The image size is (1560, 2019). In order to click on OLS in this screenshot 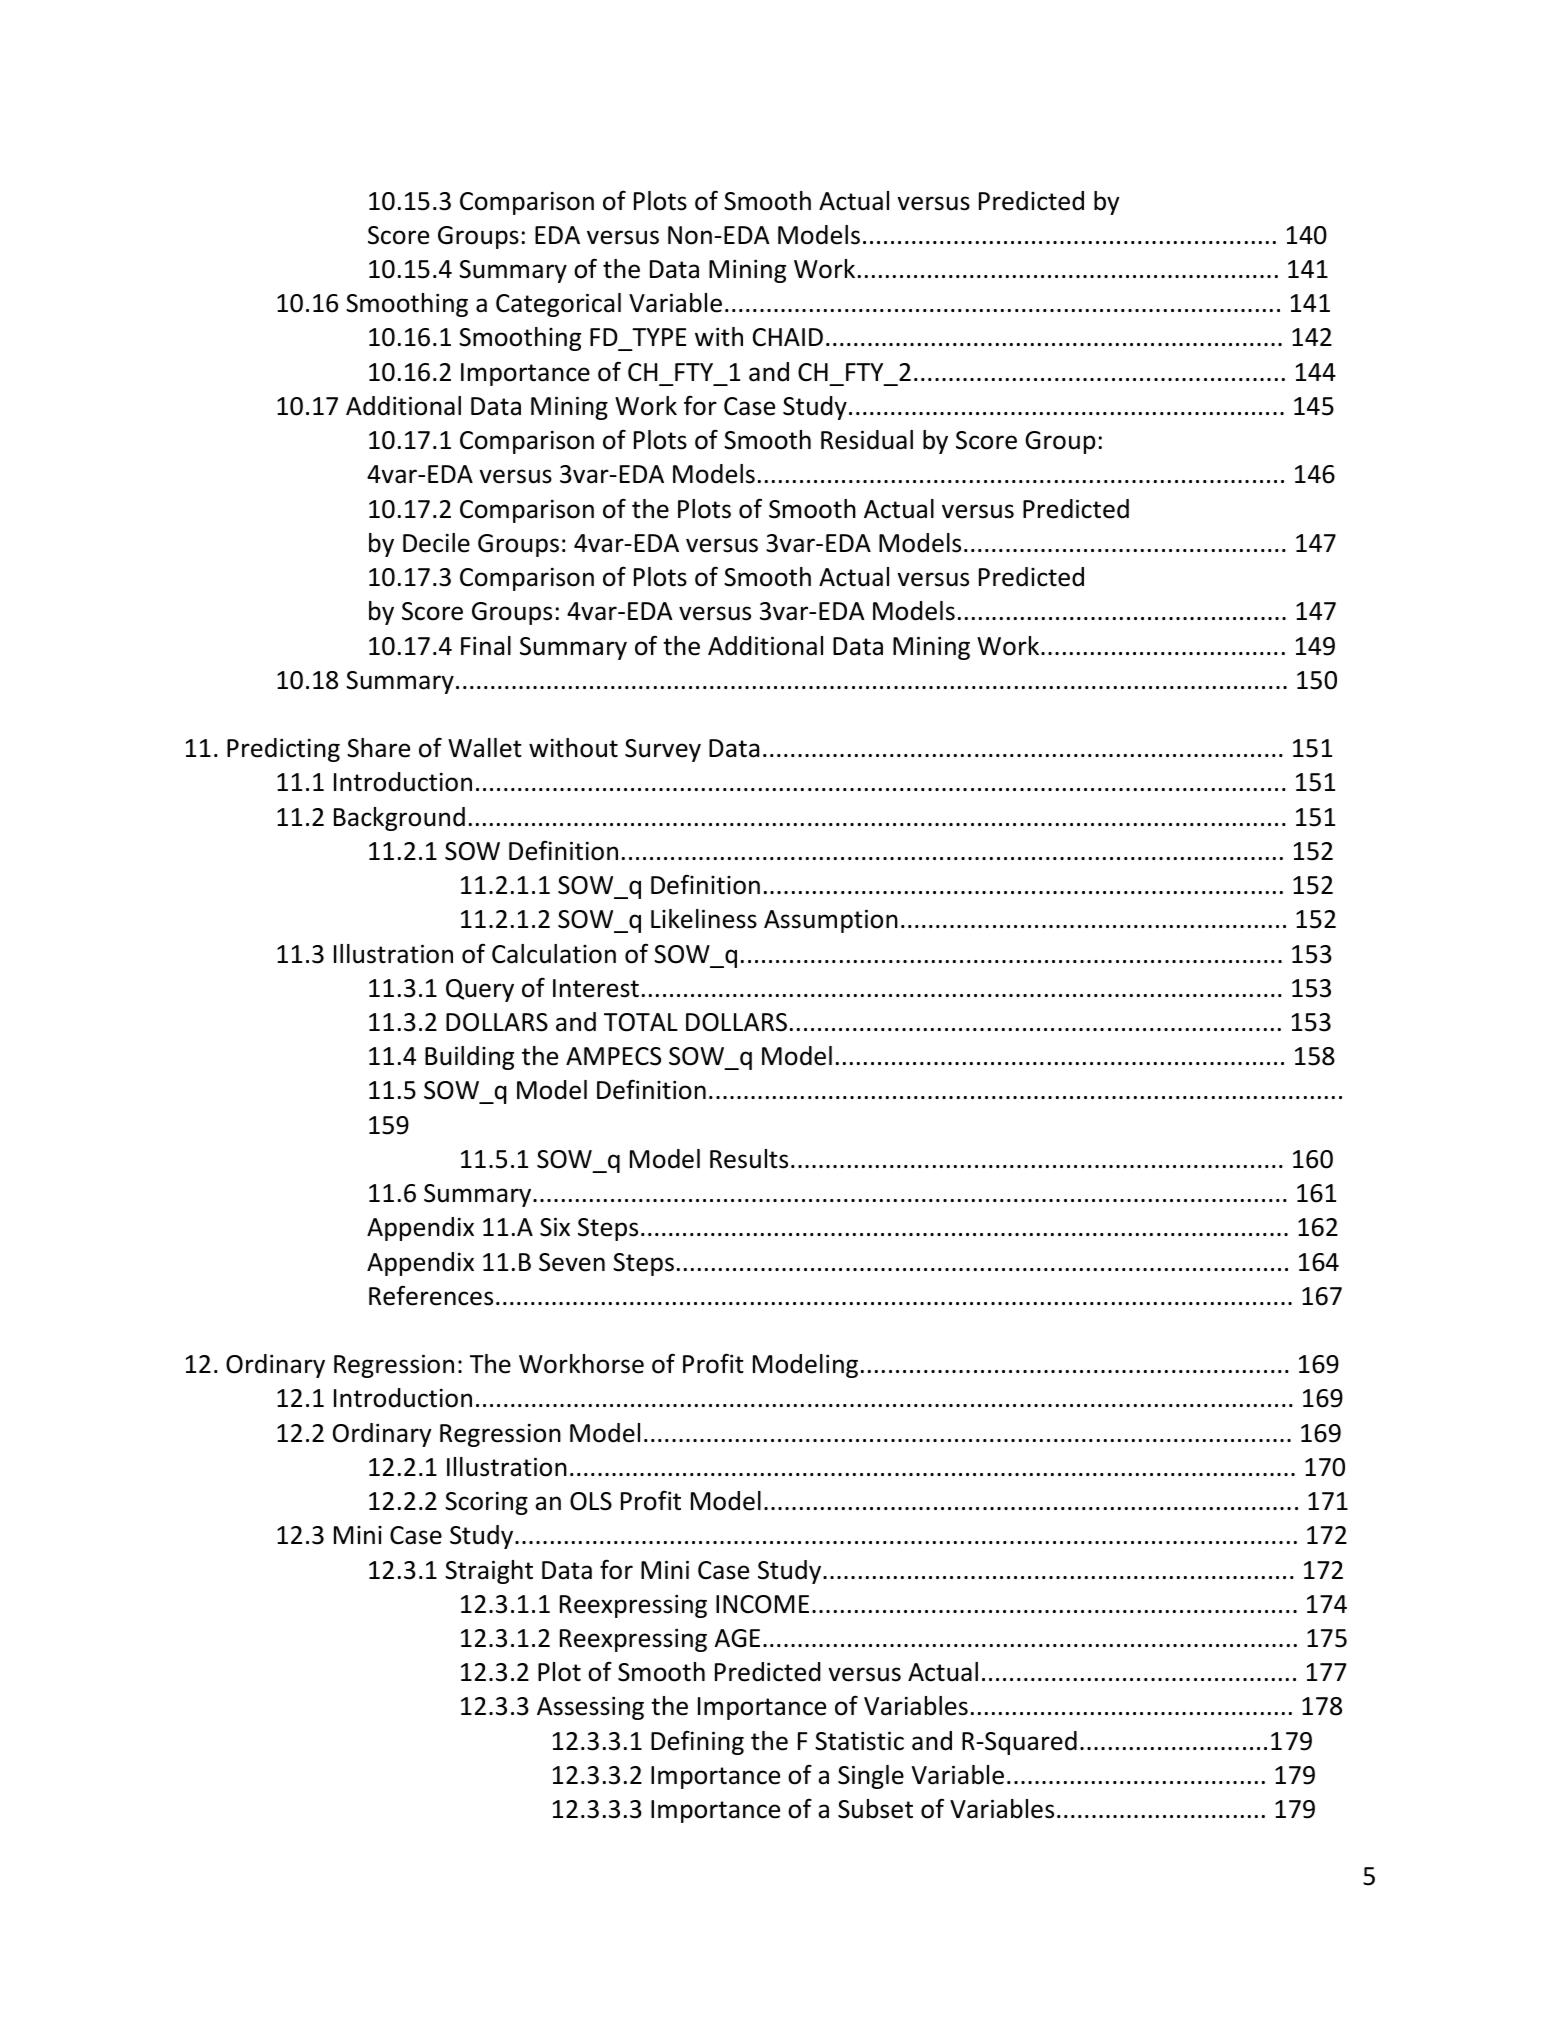, I will do `click(591, 1501)`.
